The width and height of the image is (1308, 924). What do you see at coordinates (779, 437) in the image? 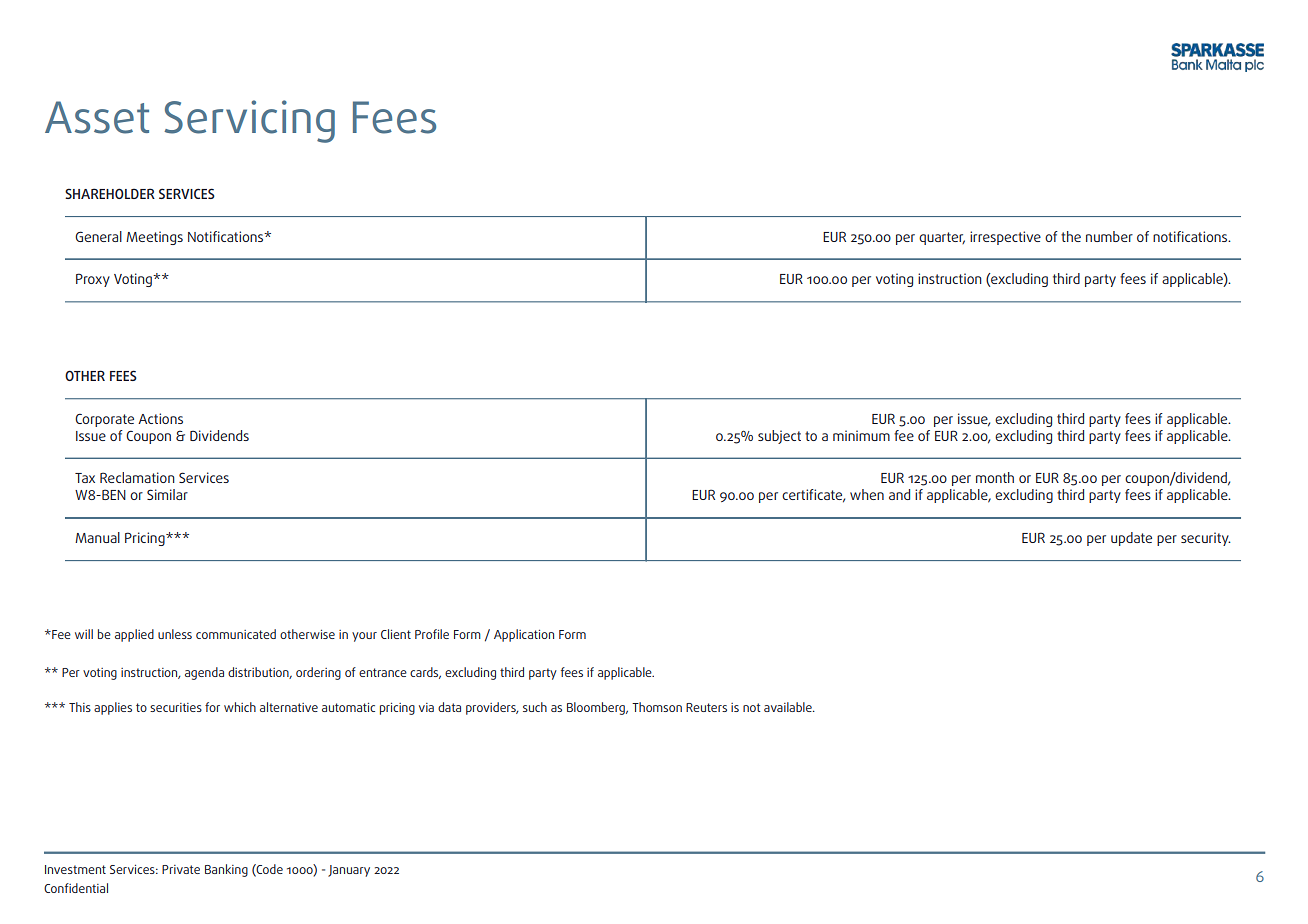
I see `subject` at bounding box center [779, 437].
